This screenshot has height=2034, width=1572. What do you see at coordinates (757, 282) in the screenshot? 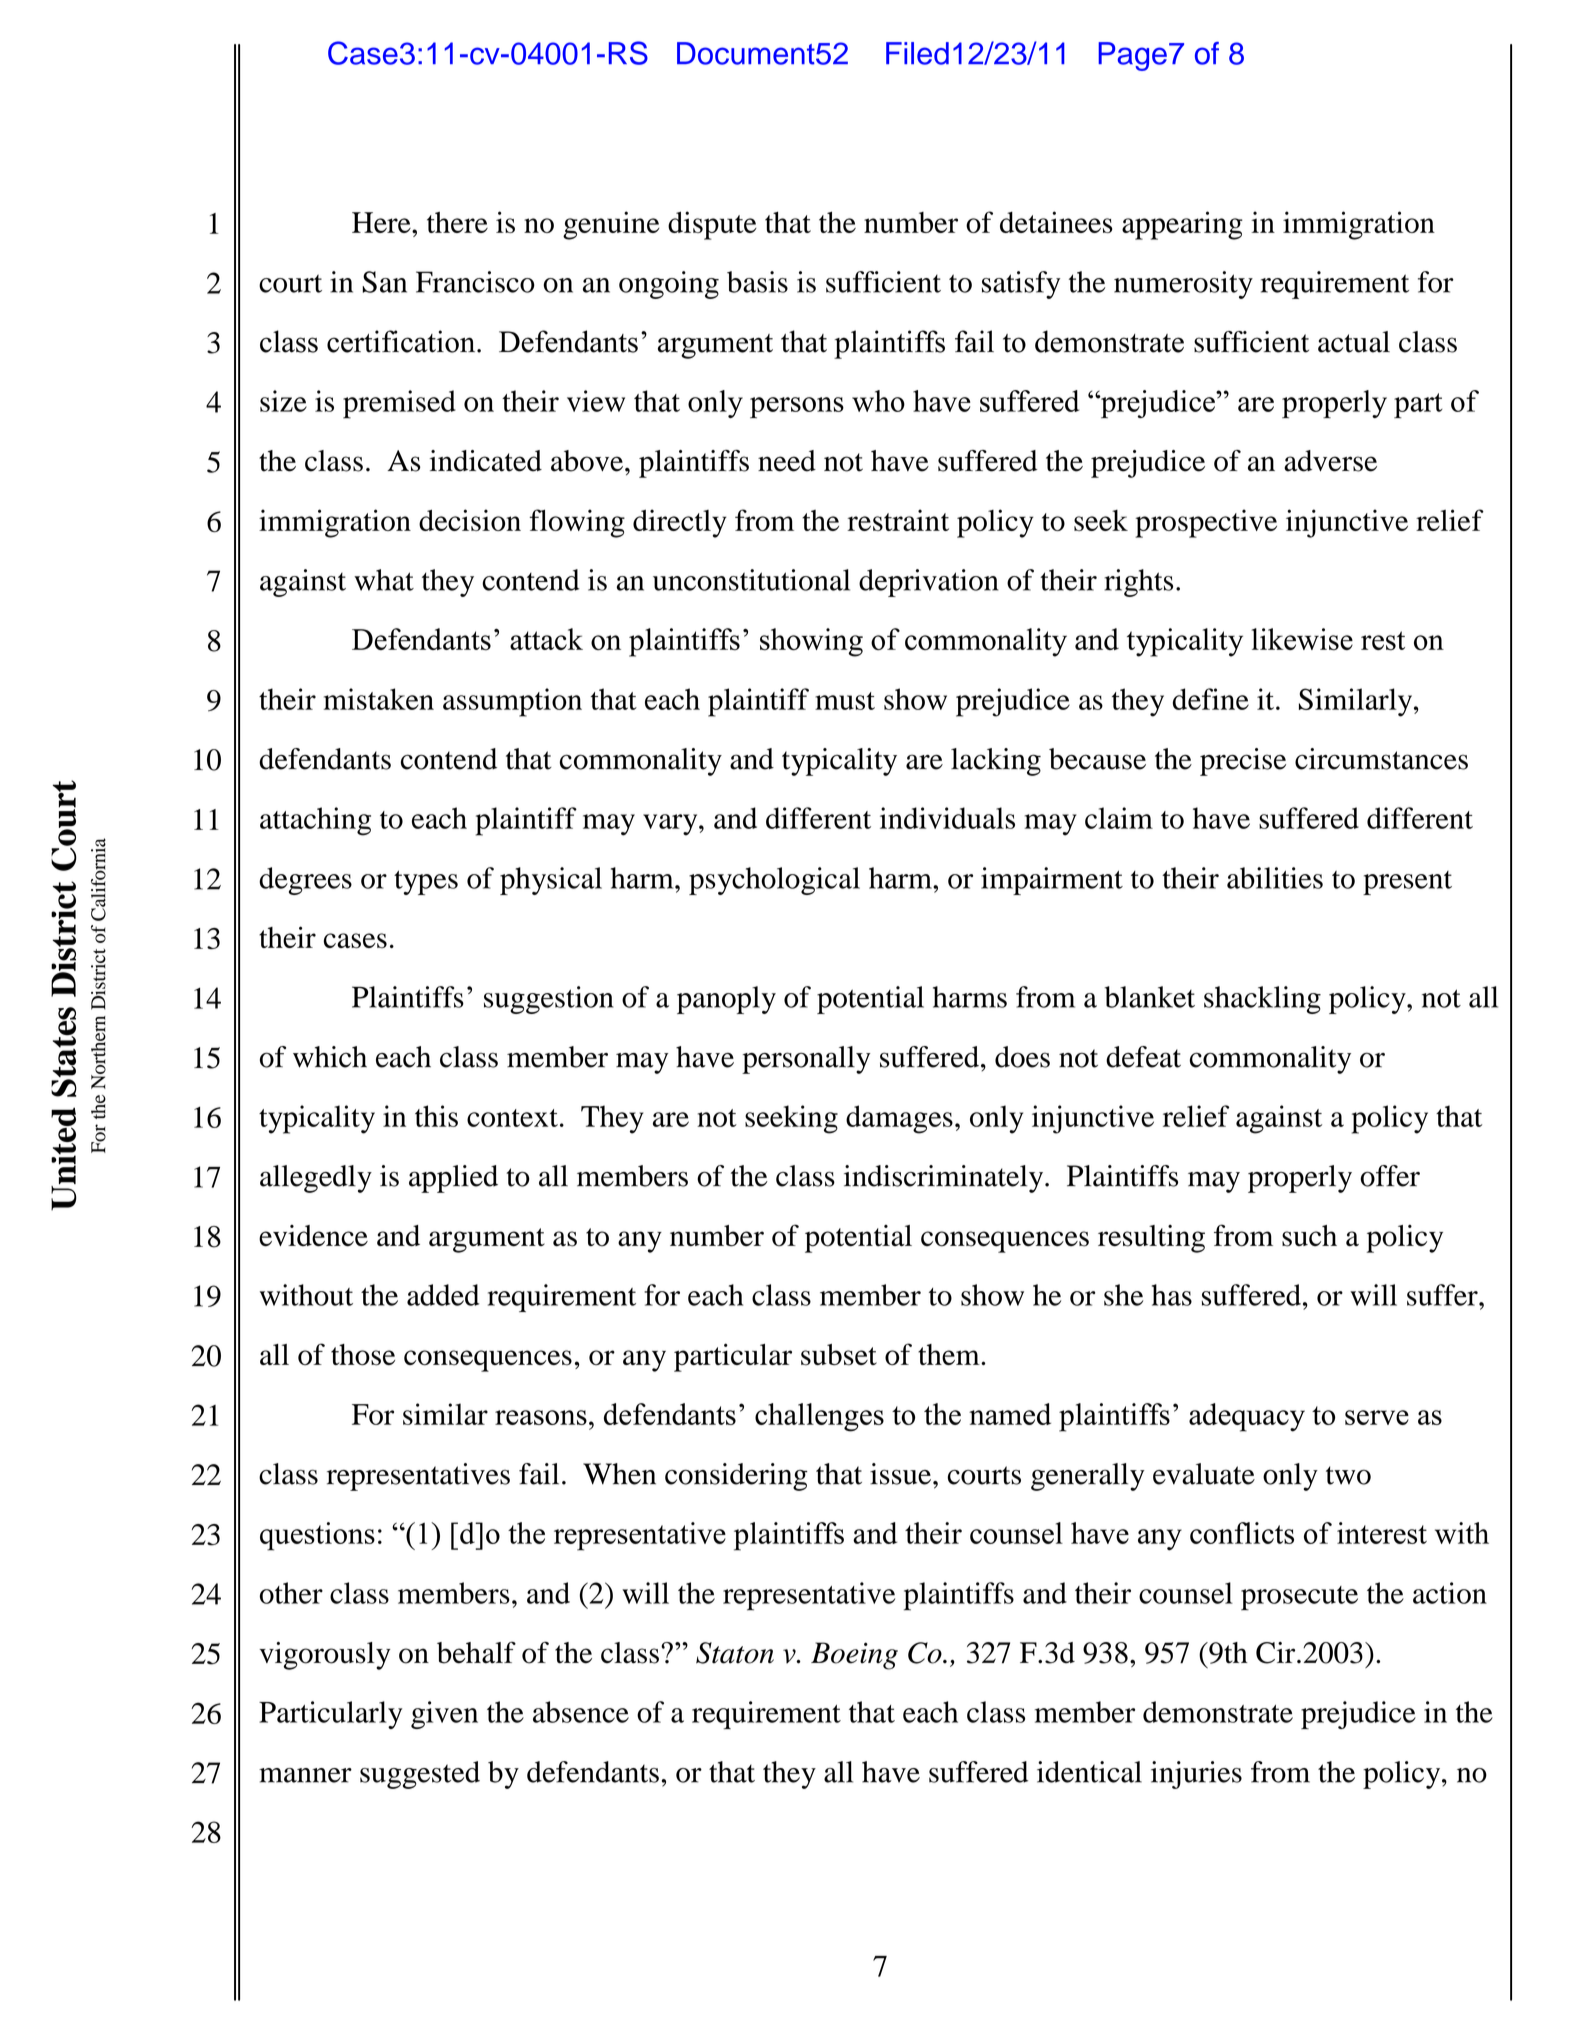
I see `basis` at bounding box center [757, 282].
